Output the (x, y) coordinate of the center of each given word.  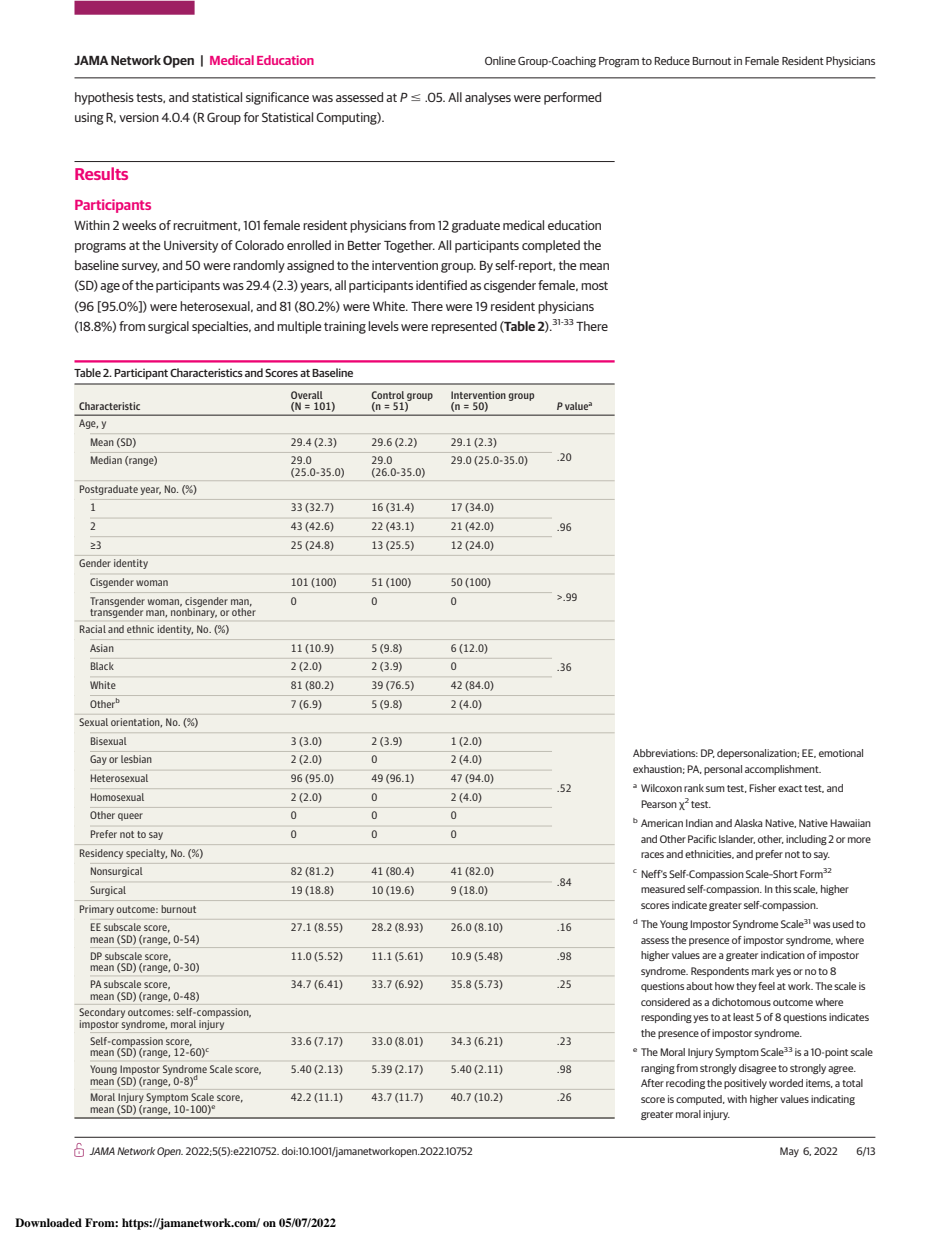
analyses (488, 98)
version (139, 117)
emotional (841, 753)
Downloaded (48, 1222)
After (652, 1083)
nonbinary (194, 612)
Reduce (672, 60)
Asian (102, 648)
